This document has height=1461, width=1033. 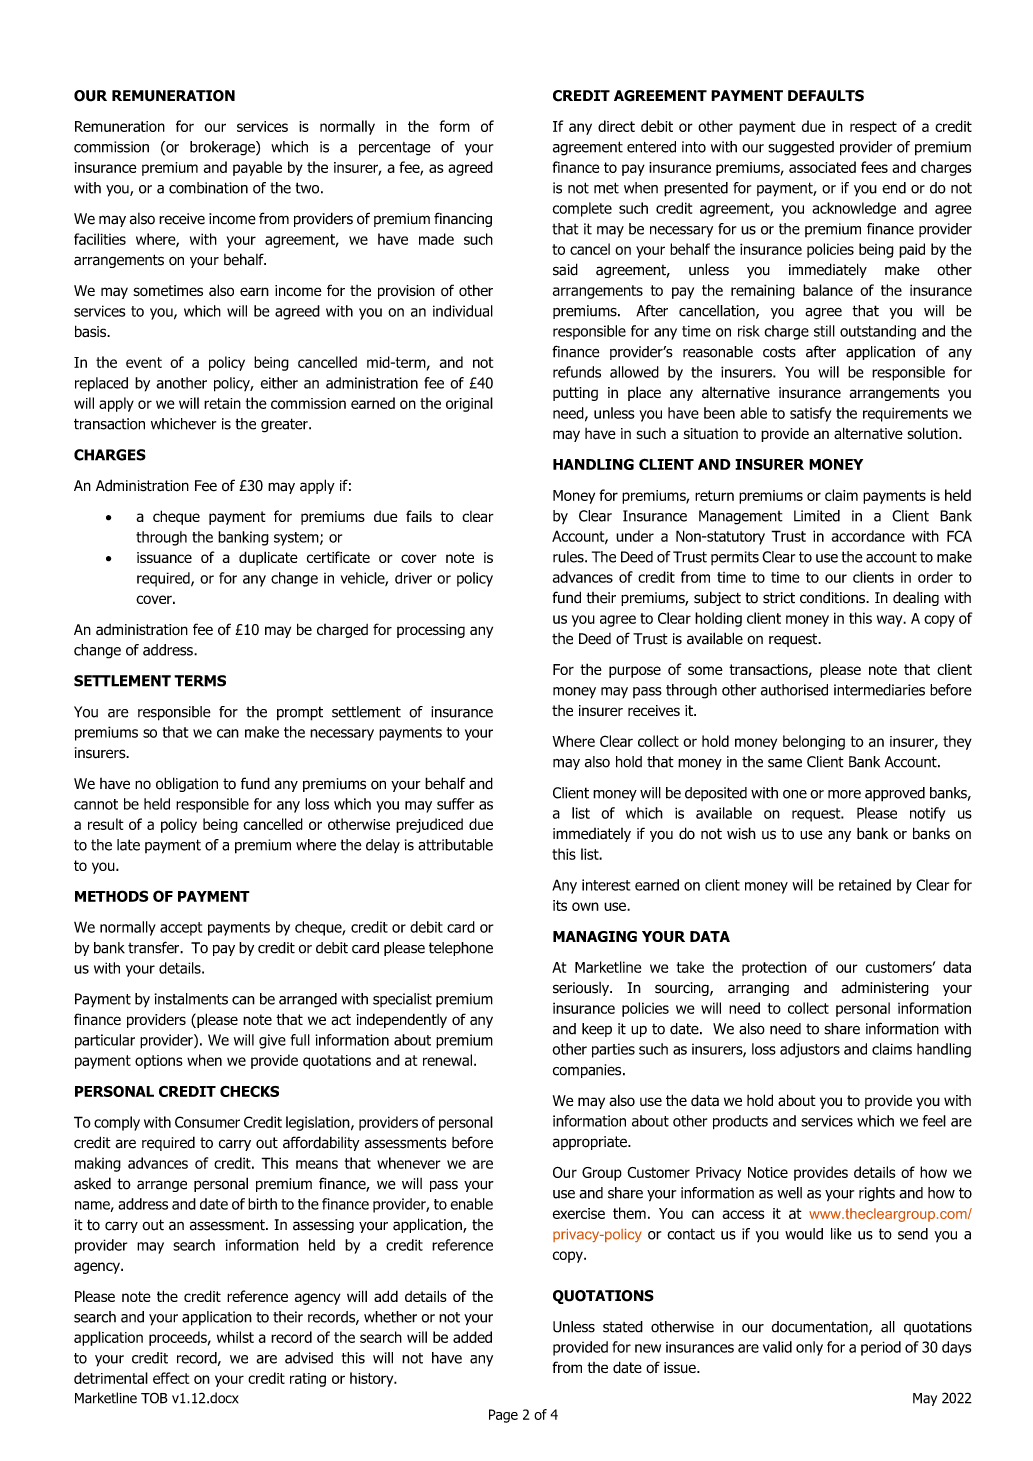 What do you see at coordinates (171, 1378) in the document?
I see `effect` at bounding box center [171, 1378].
